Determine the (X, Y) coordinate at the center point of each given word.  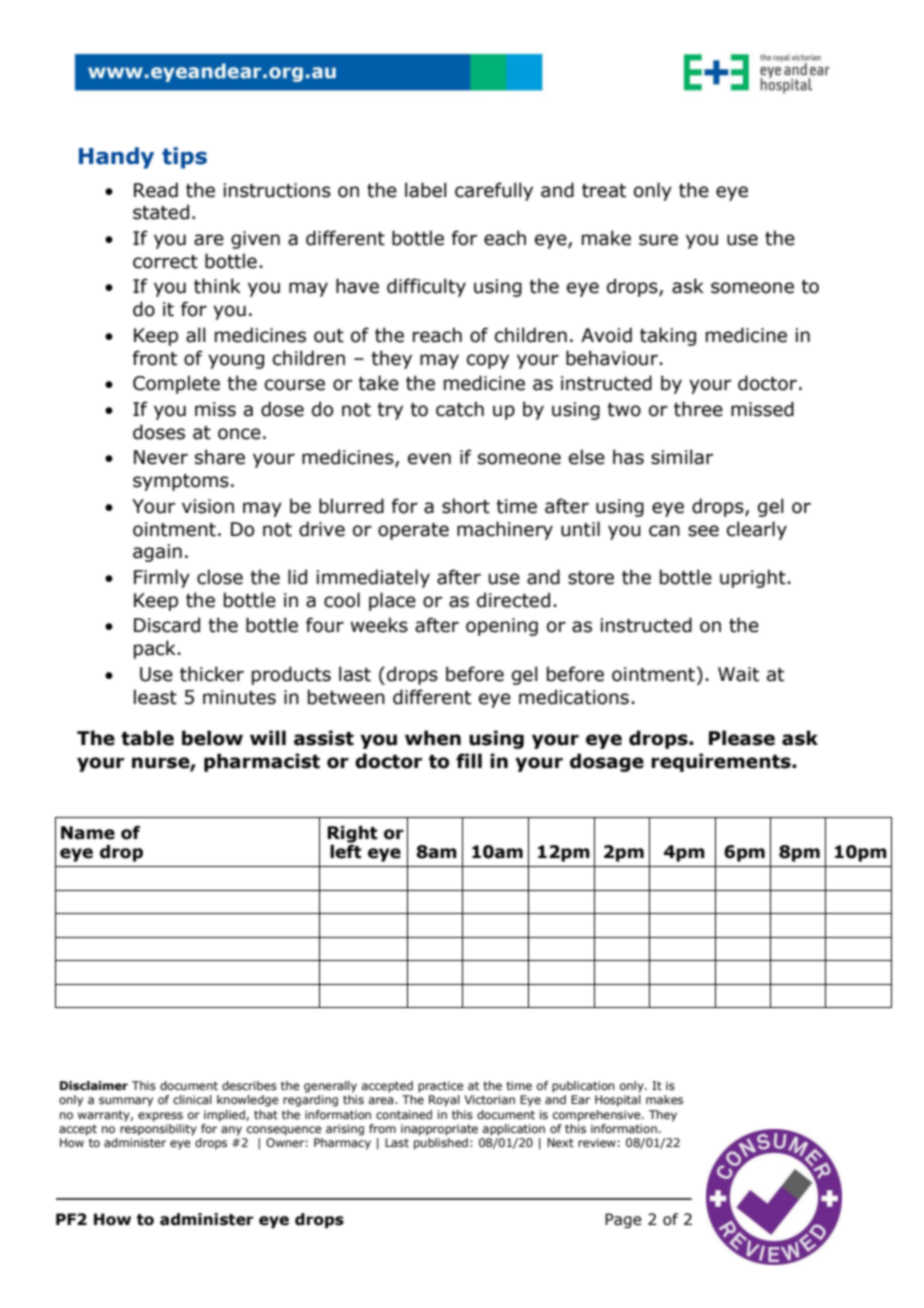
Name (88, 833)
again (157, 553)
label (426, 190)
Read (156, 190)
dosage (607, 762)
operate (413, 531)
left (346, 850)
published (441, 1142)
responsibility (158, 1128)
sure (658, 240)
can (664, 531)
